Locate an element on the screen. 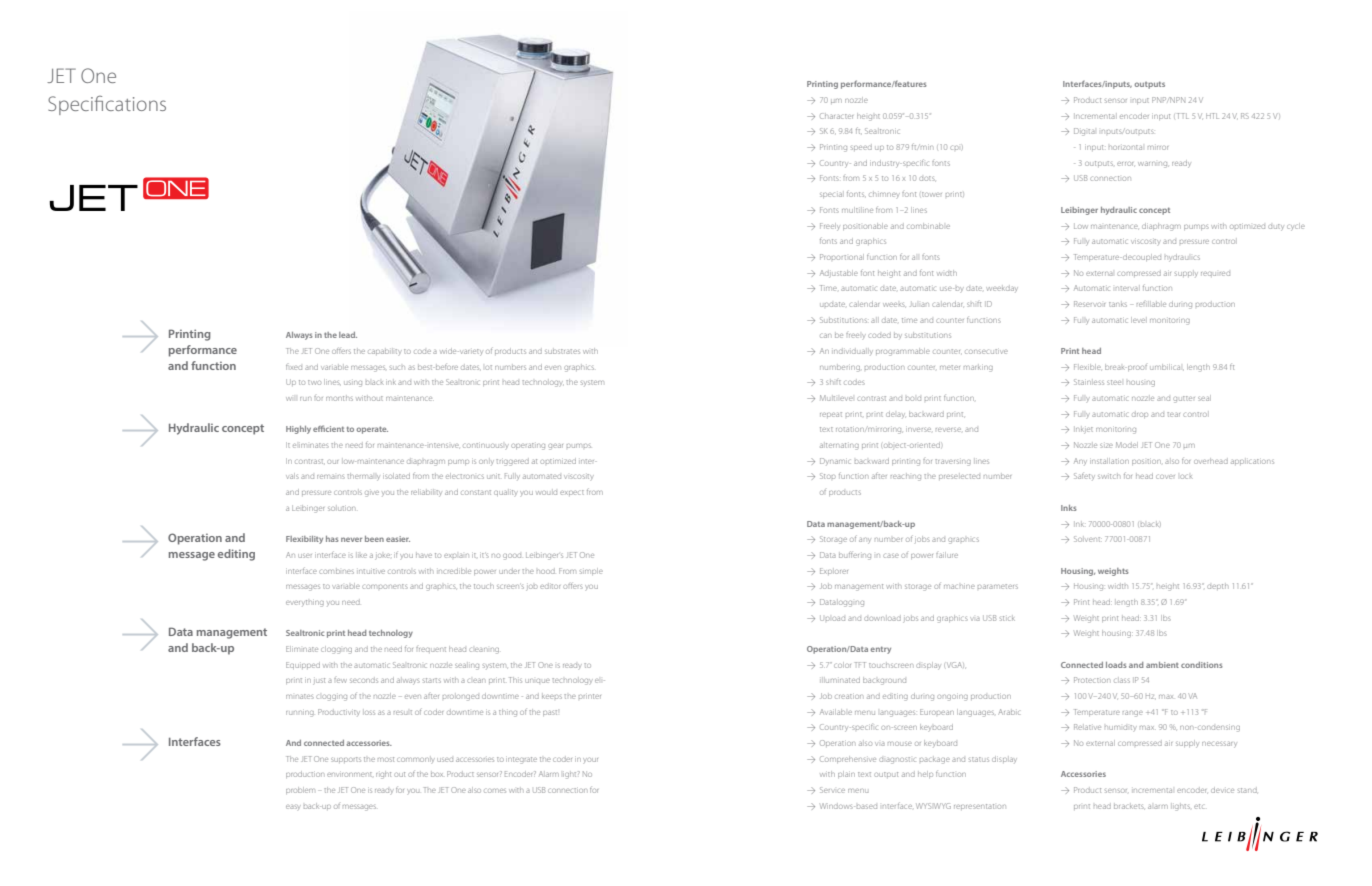 Image resolution: width=1372 pixels, height=886 pixels. incredible is located at coordinates (455, 571).
